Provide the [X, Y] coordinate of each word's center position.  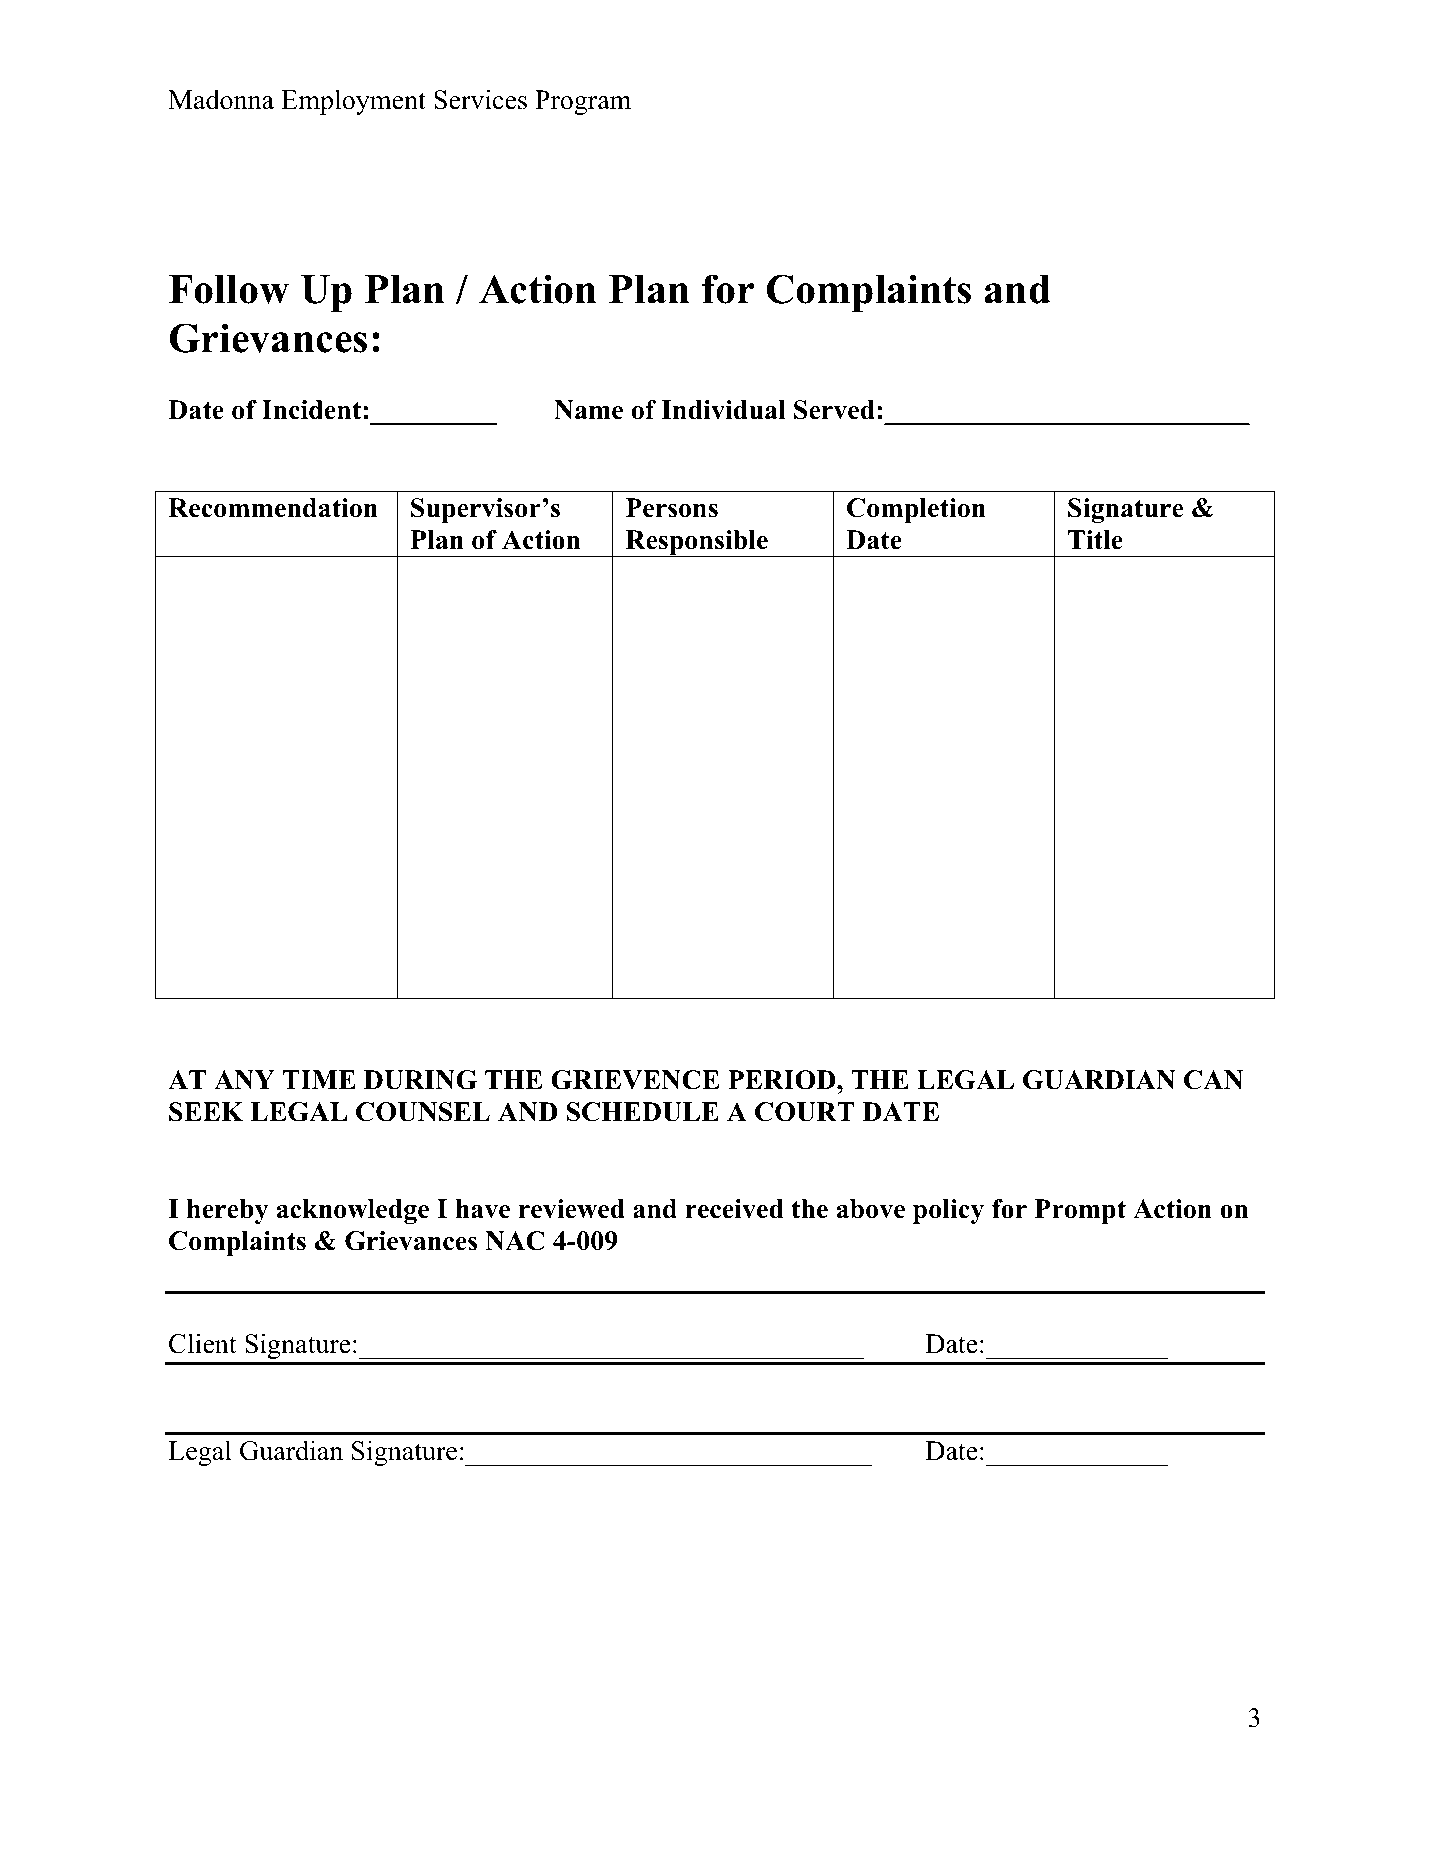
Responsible [696, 543]
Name [588, 410]
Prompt [1080, 1211]
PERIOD [783, 1080]
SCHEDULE [643, 1112]
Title [1095, 540]
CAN [1213, 1080]
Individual [723, 410]
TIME [319, 1079]
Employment [353, 102]
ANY [244, 1079]
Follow [229, 289]
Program [583, 102]
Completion [916, 510]
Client [203, 1343]
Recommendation [273, 508]
